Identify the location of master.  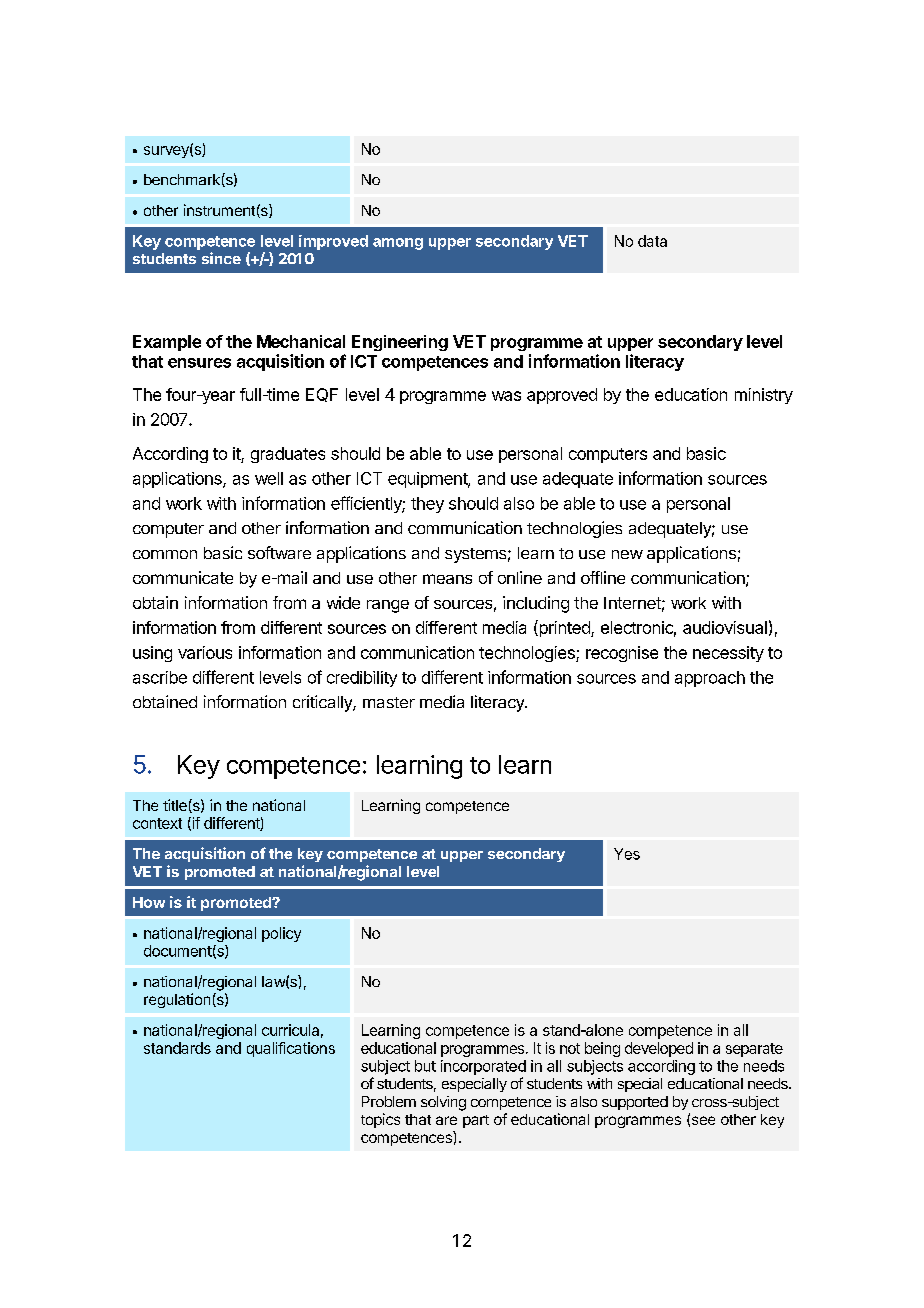
(389, 702).
